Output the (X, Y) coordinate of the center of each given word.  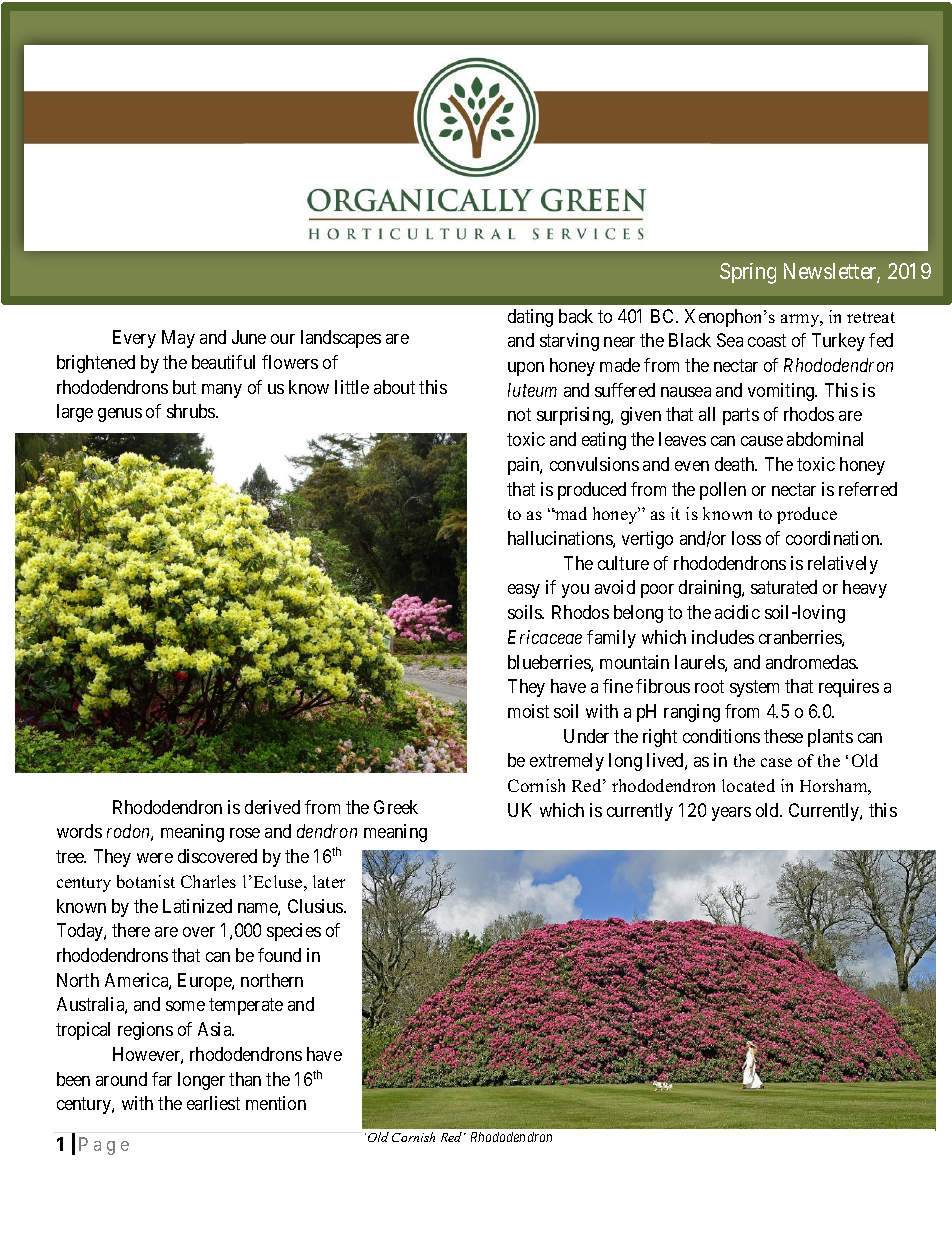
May (178, 339)
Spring (748, 273)
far (162, 1079)
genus (120, 415)
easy (524, 591)
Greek (396, 807)
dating (530, 318)
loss (746, 538)
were (155, 858)
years (731, 814)
